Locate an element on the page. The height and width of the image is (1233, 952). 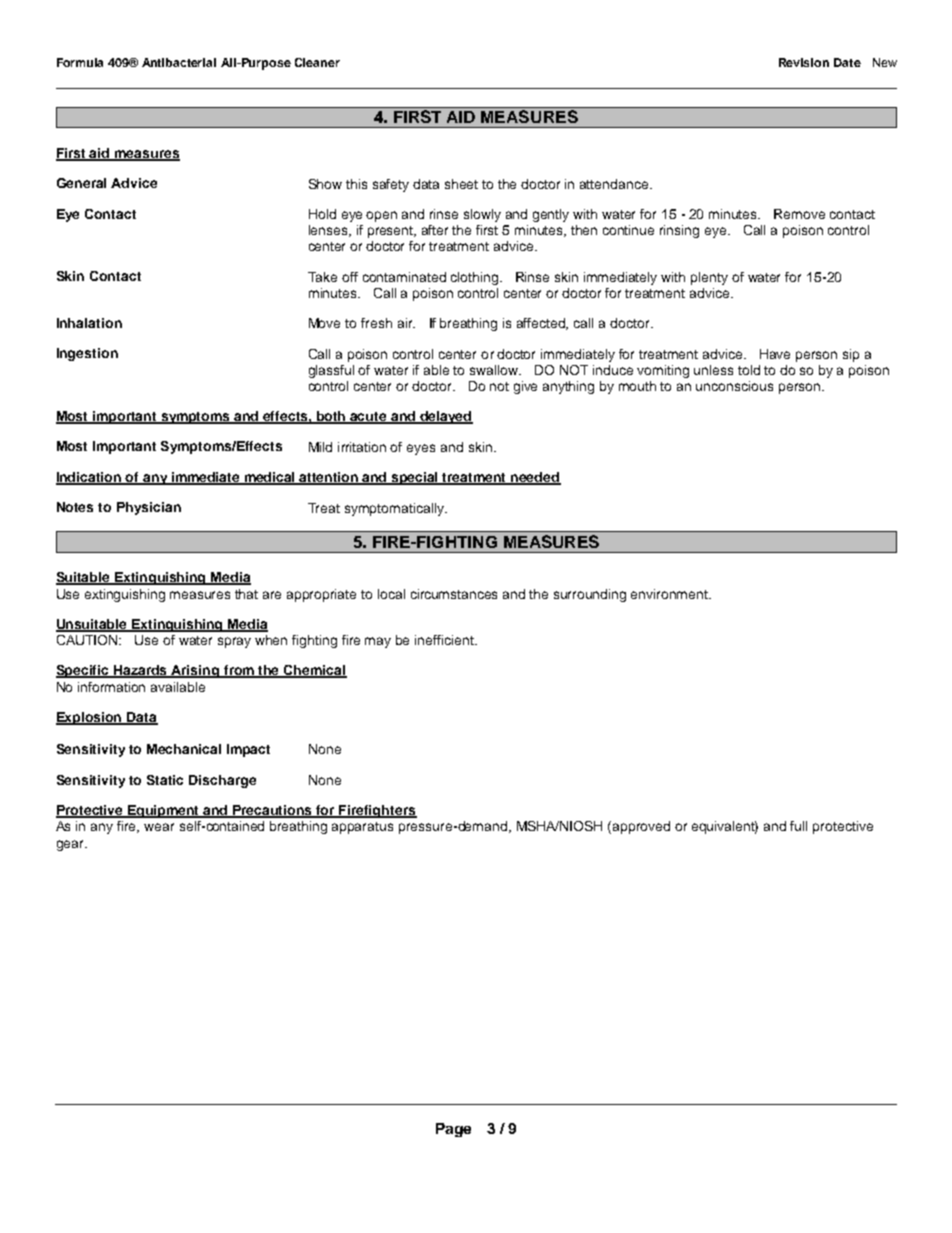
environment is located at coordinates (671, 594).
